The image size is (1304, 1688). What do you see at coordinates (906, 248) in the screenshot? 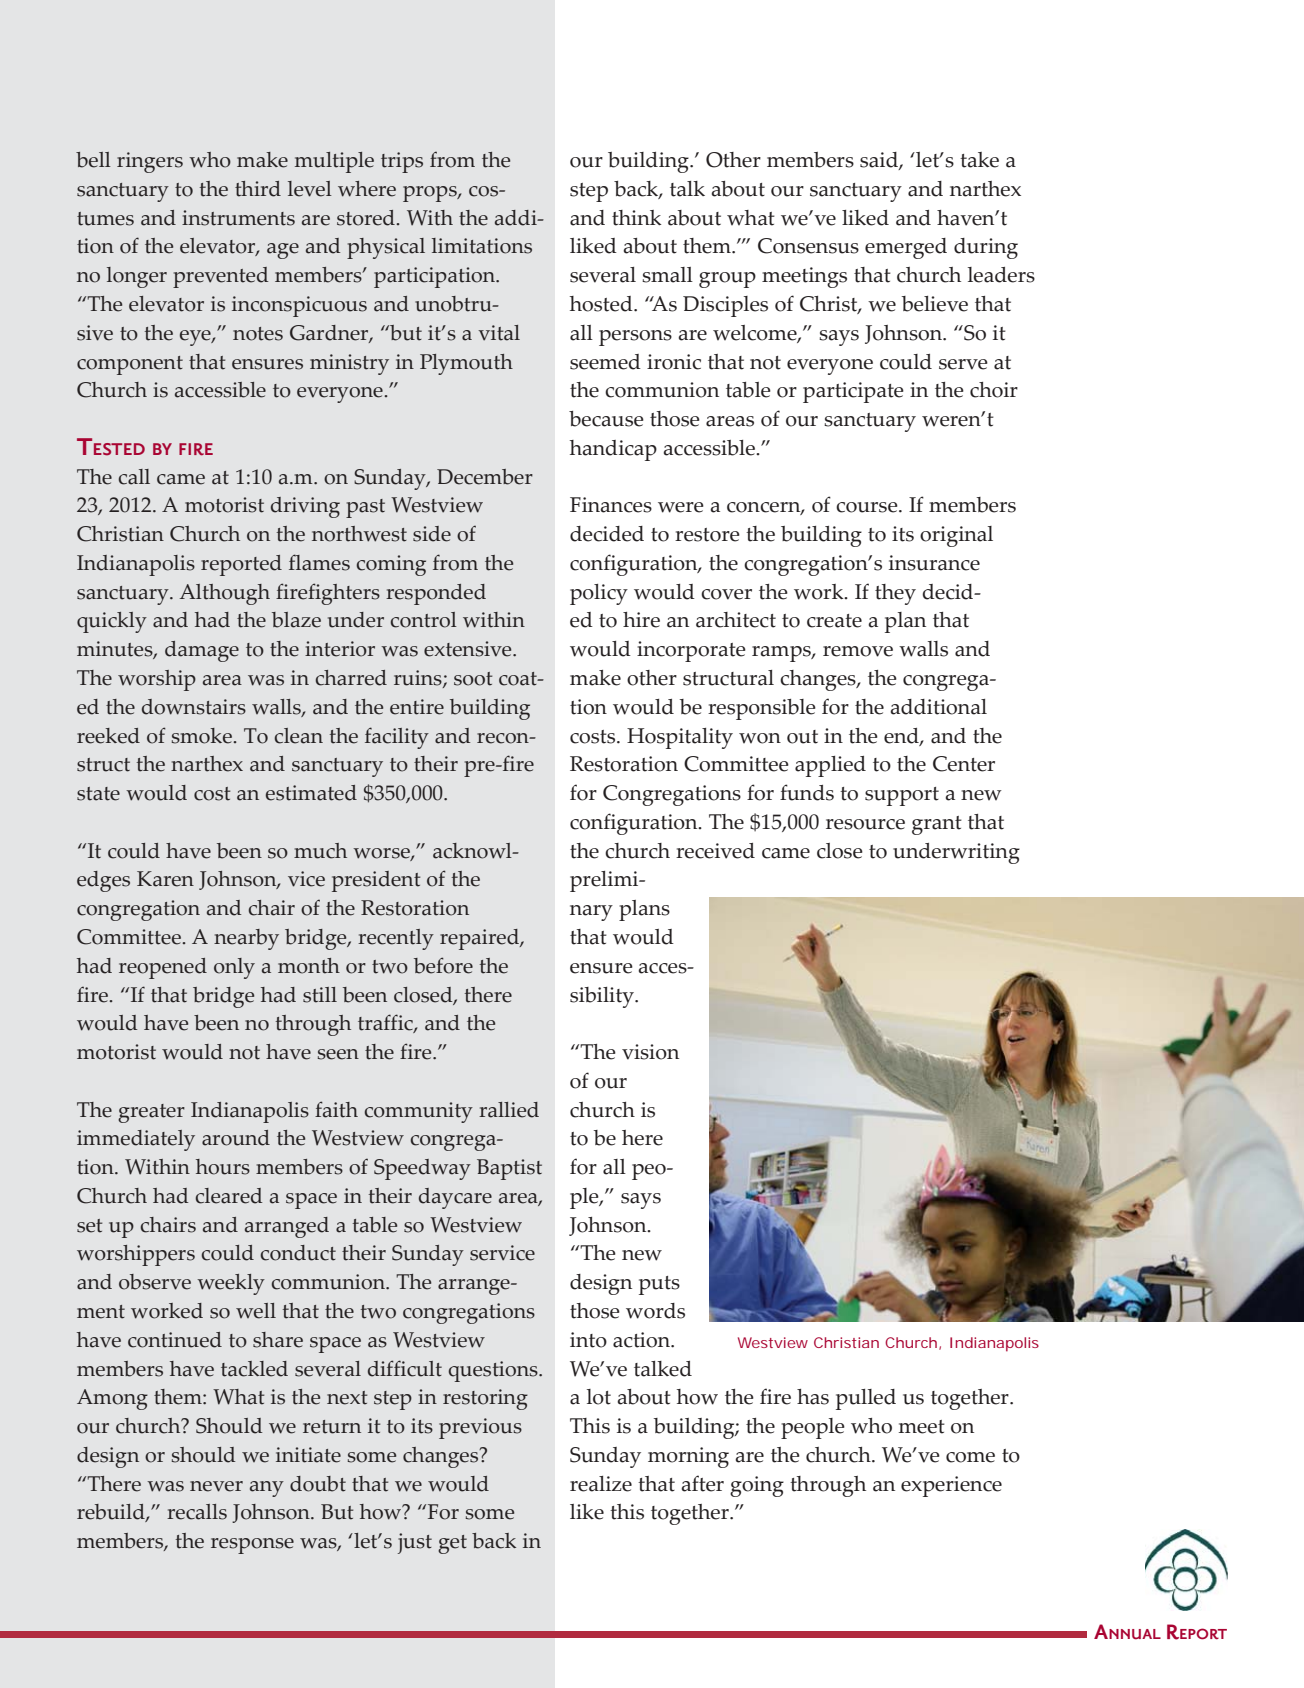
I see `emerged` at bounding box center [906, 248].
